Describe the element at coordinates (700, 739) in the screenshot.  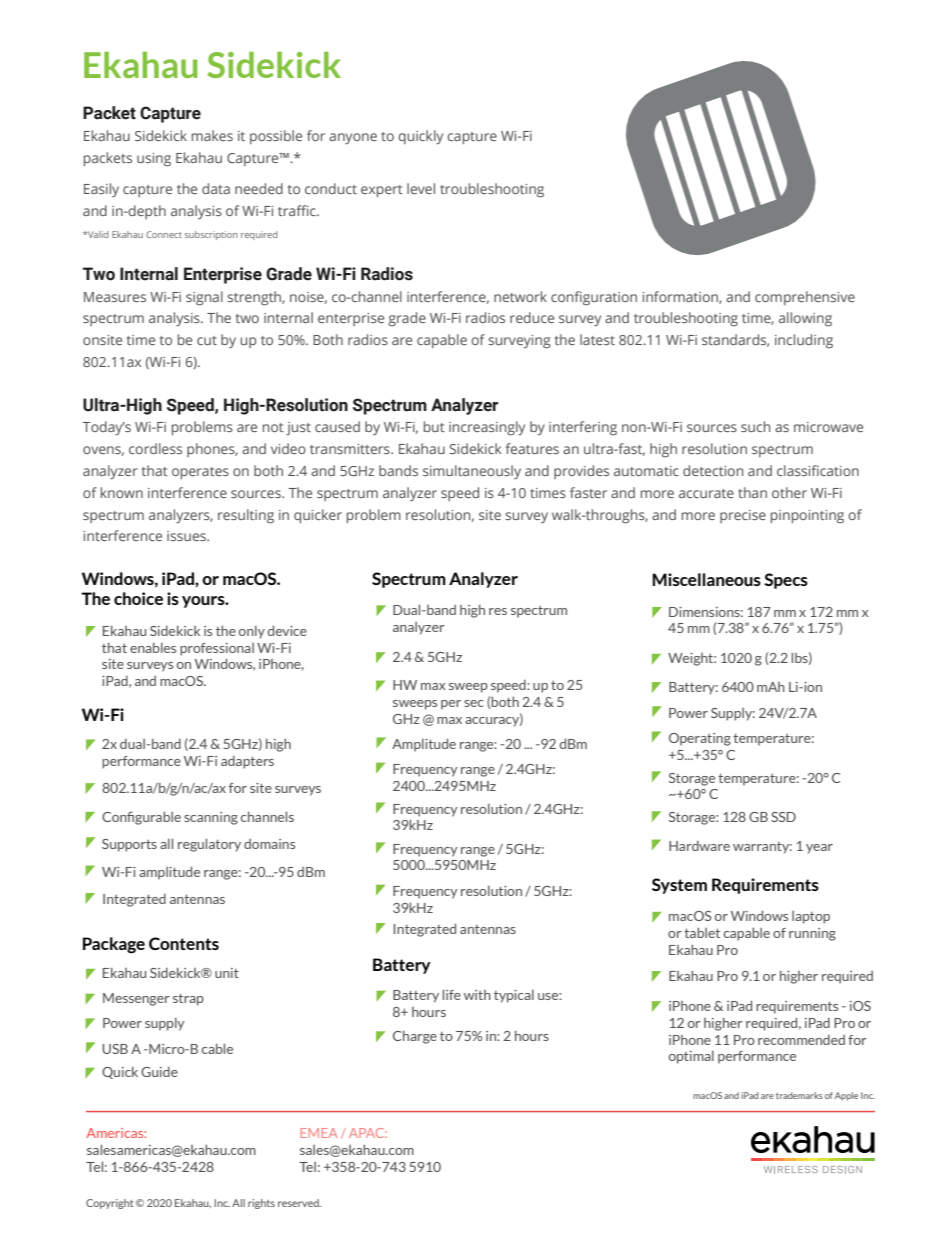
I see `Operating` at that location.
